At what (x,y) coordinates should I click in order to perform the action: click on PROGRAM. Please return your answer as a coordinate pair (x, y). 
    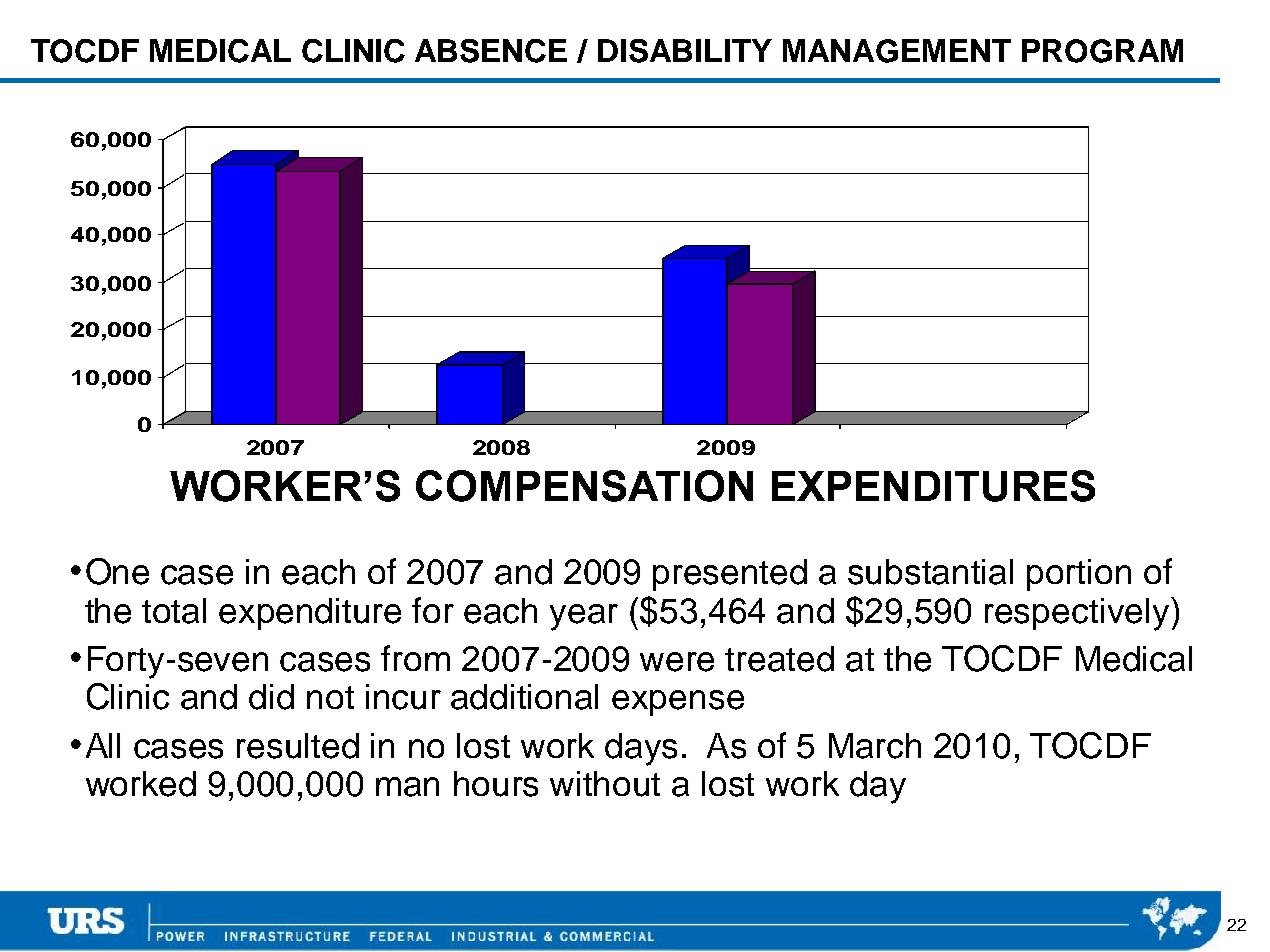
    Looking at the image, I should click on (1102, 51).
